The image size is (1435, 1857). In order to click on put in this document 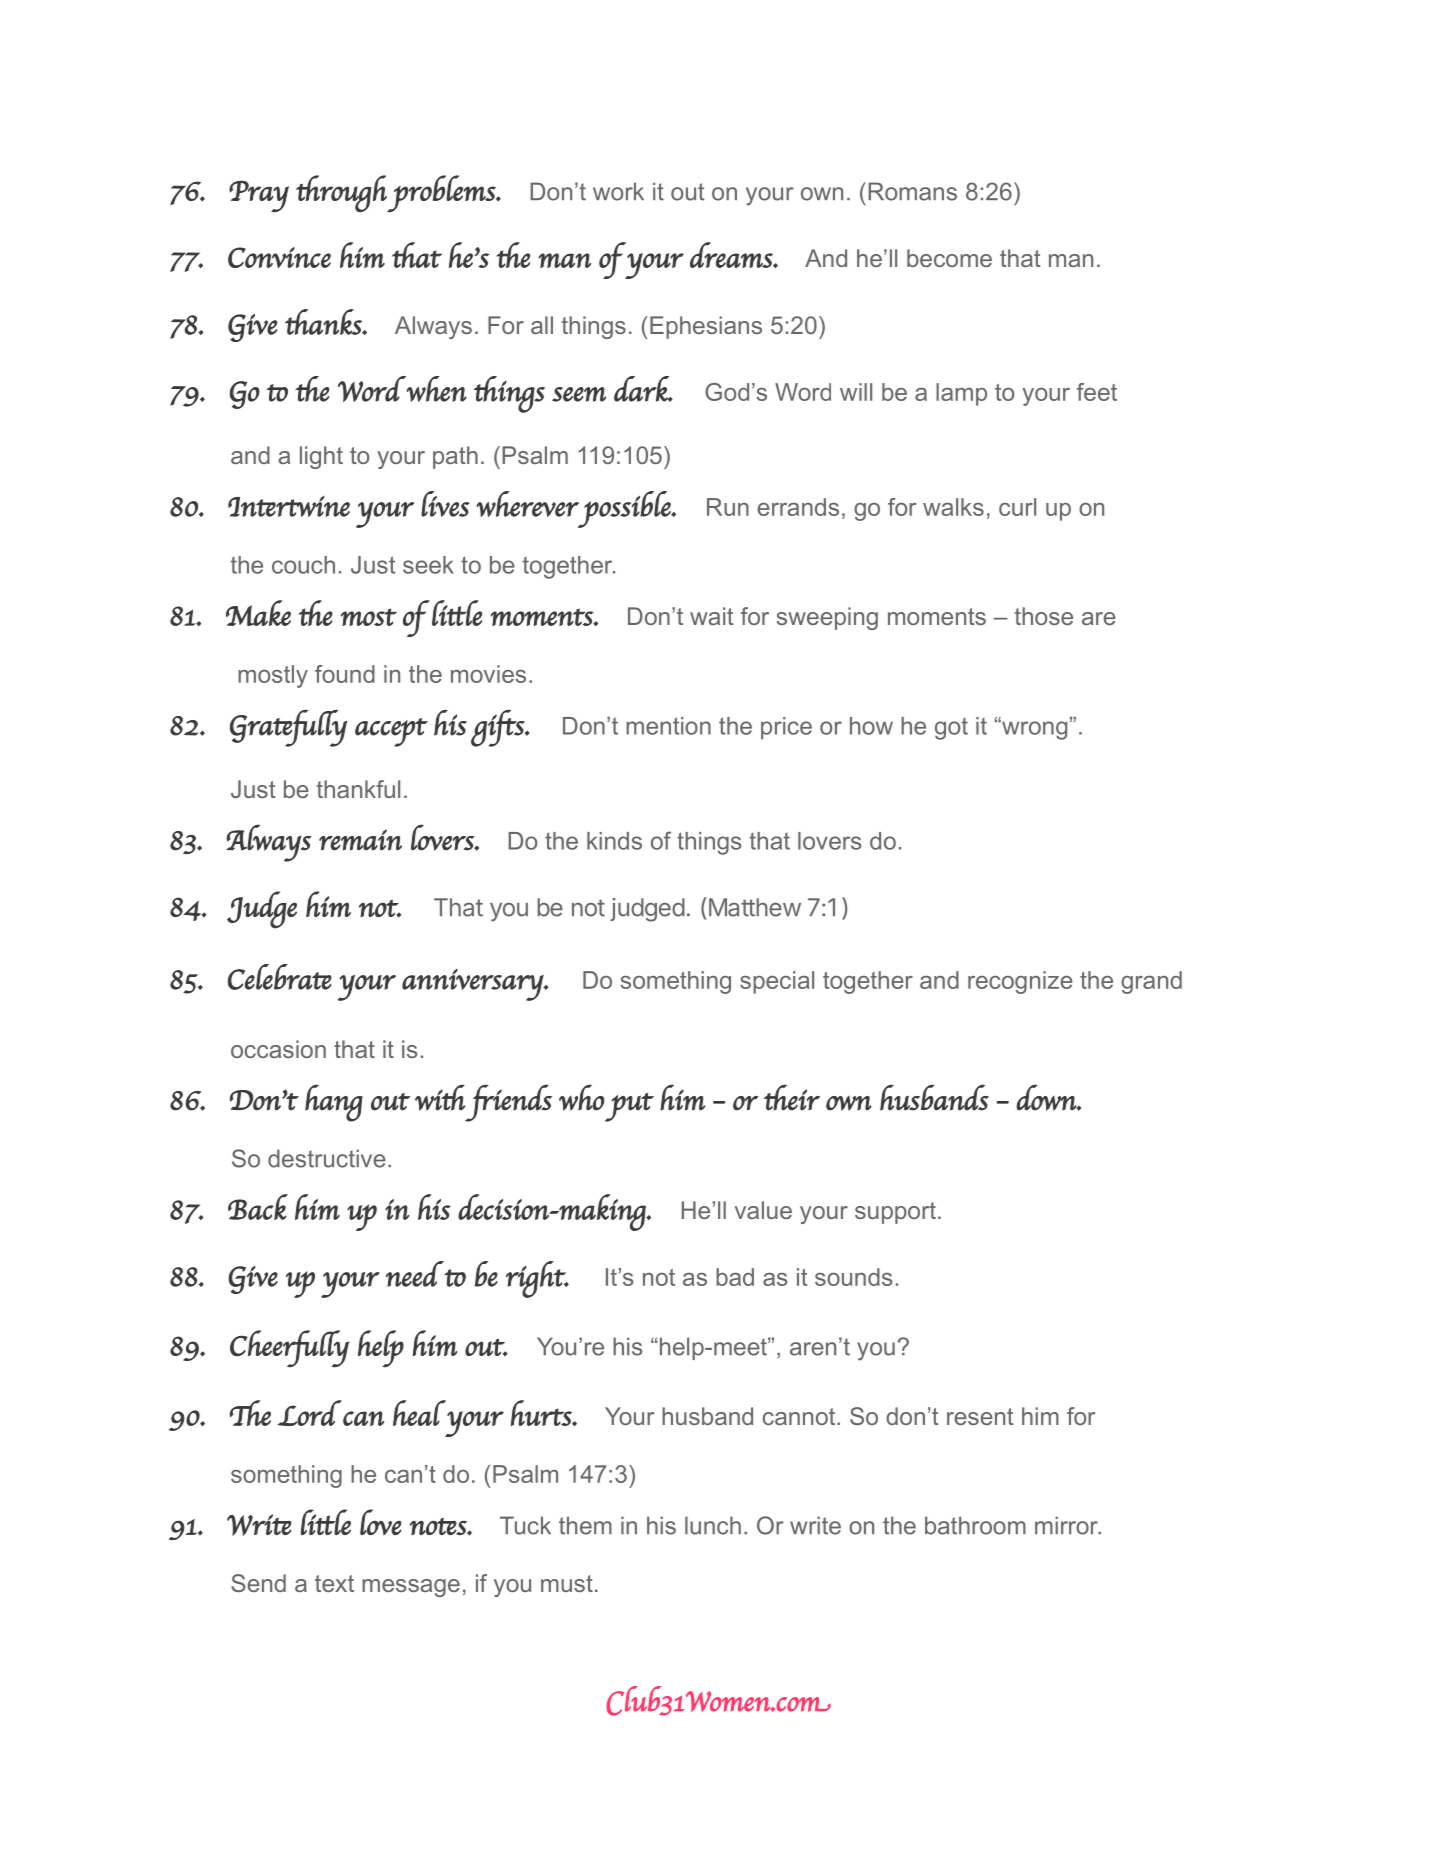, I will do `click(629, 1107)`.
